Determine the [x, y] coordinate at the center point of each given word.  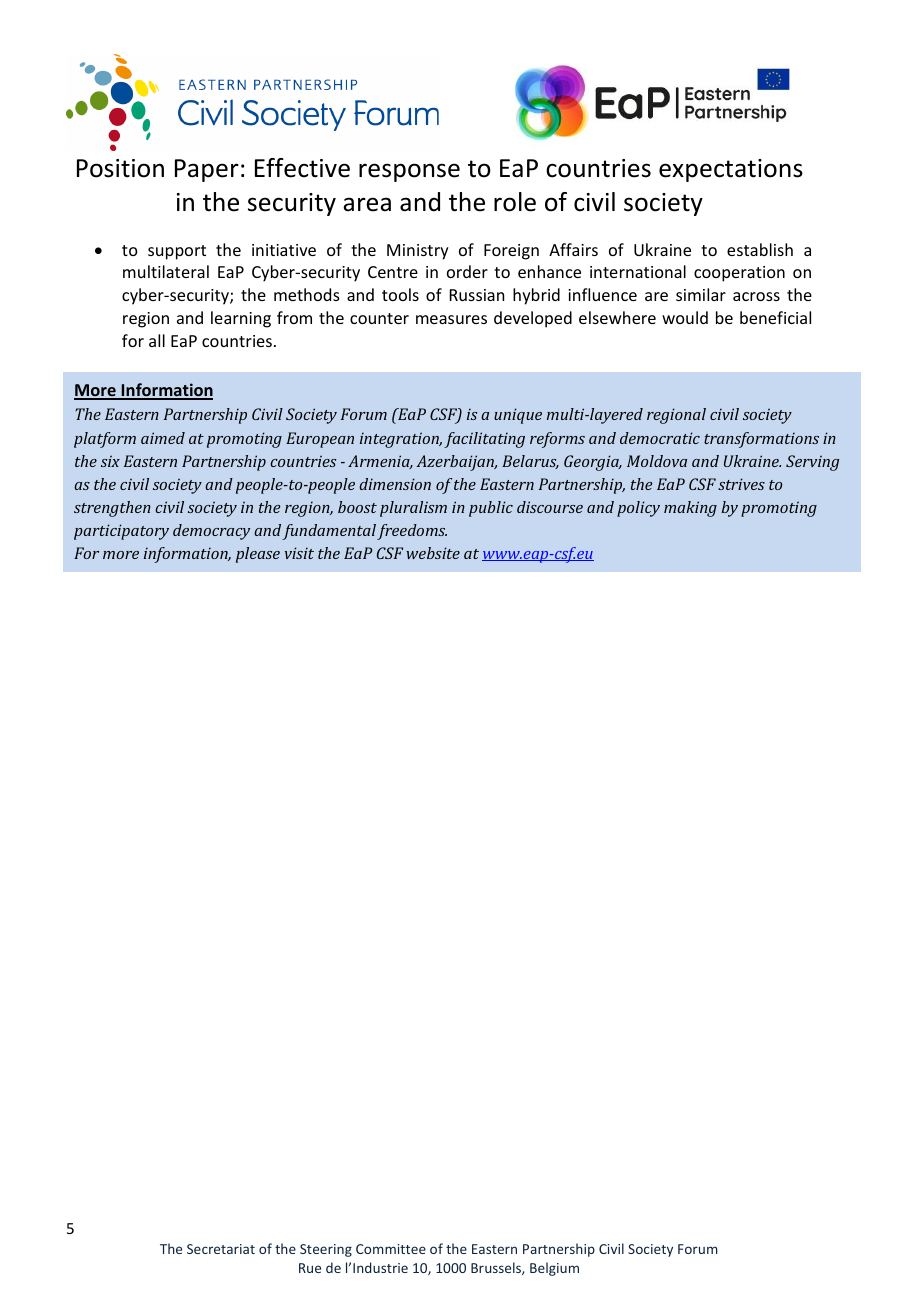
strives [741, 484]
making [690, 509]
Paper [207, 170]
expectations [731, 170]
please [258, 555]
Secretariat [221, 1249]
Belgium [554, 1269]
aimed [163, 438]
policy [638, 509]
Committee [391, 1249]
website [433, 553]
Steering [326, 1250]
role [515, 202]
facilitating [484, 440]
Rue [310, 1268]
